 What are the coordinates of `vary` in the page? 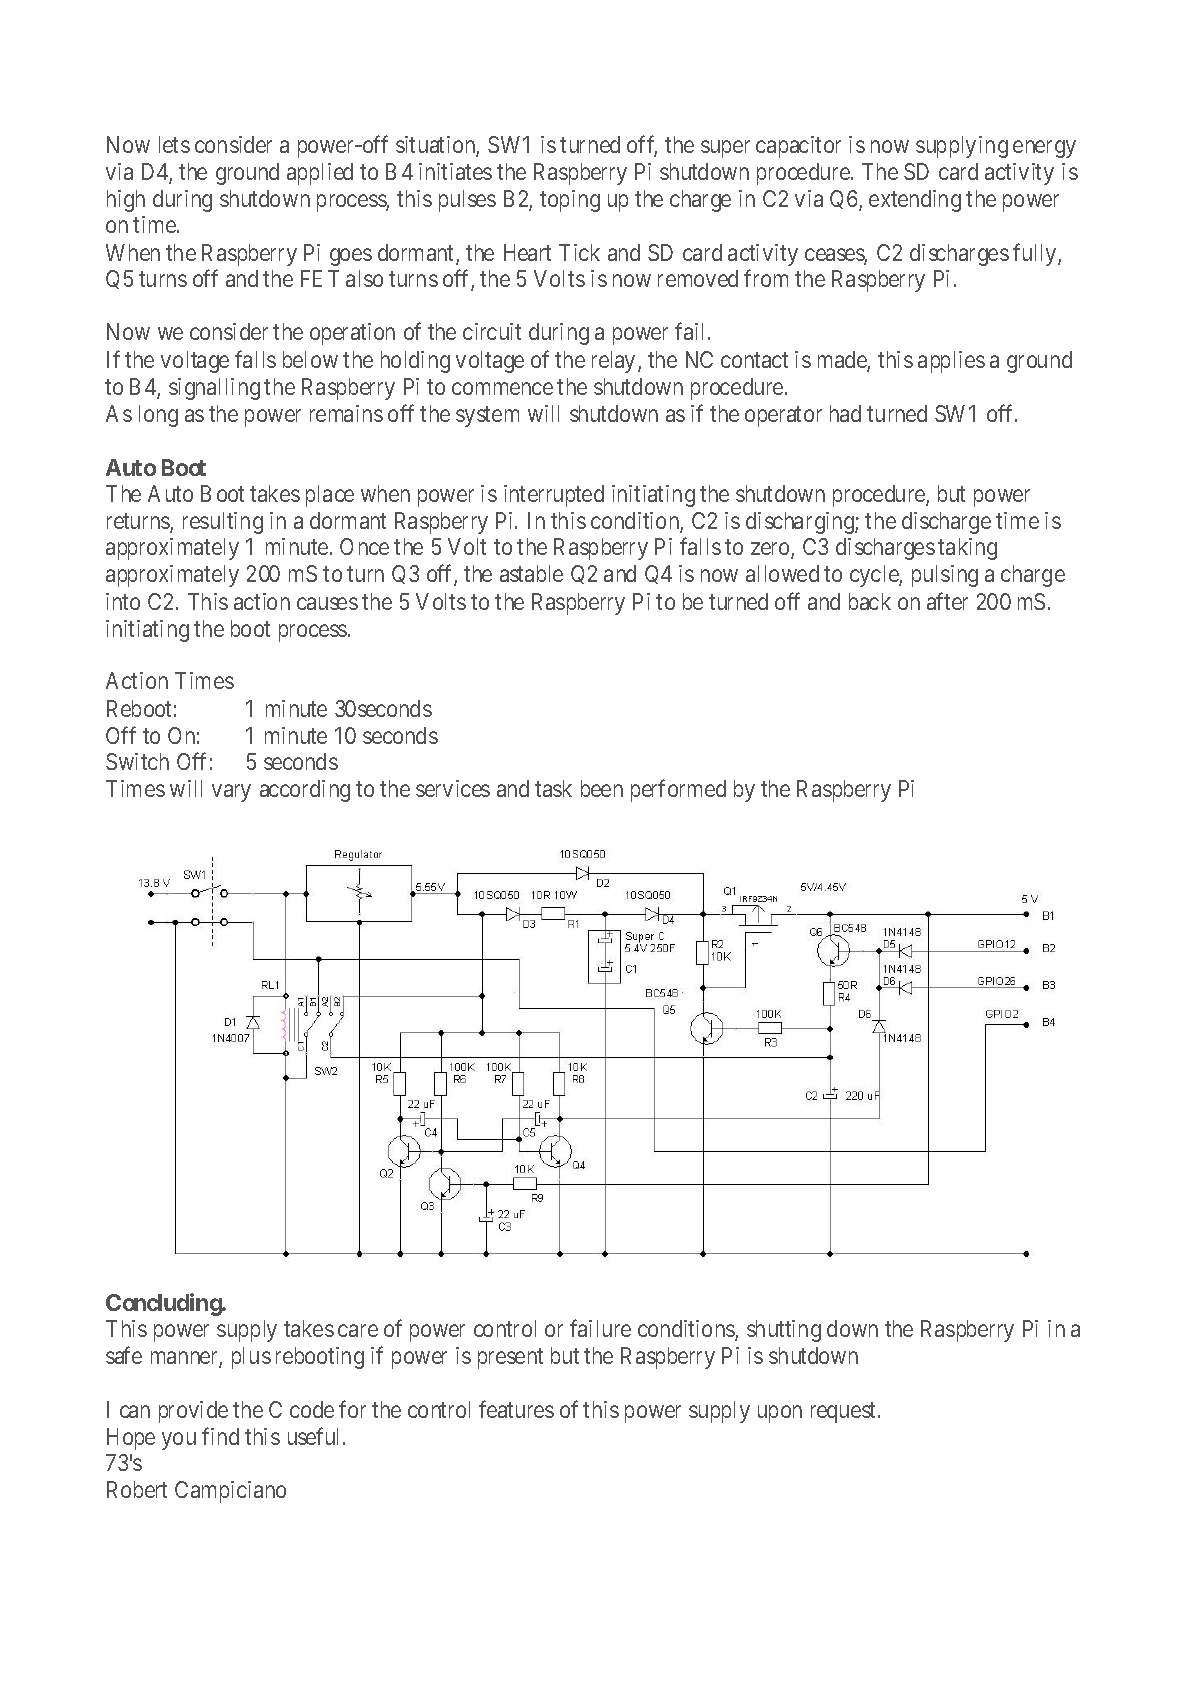 It's located at (231, 793).
